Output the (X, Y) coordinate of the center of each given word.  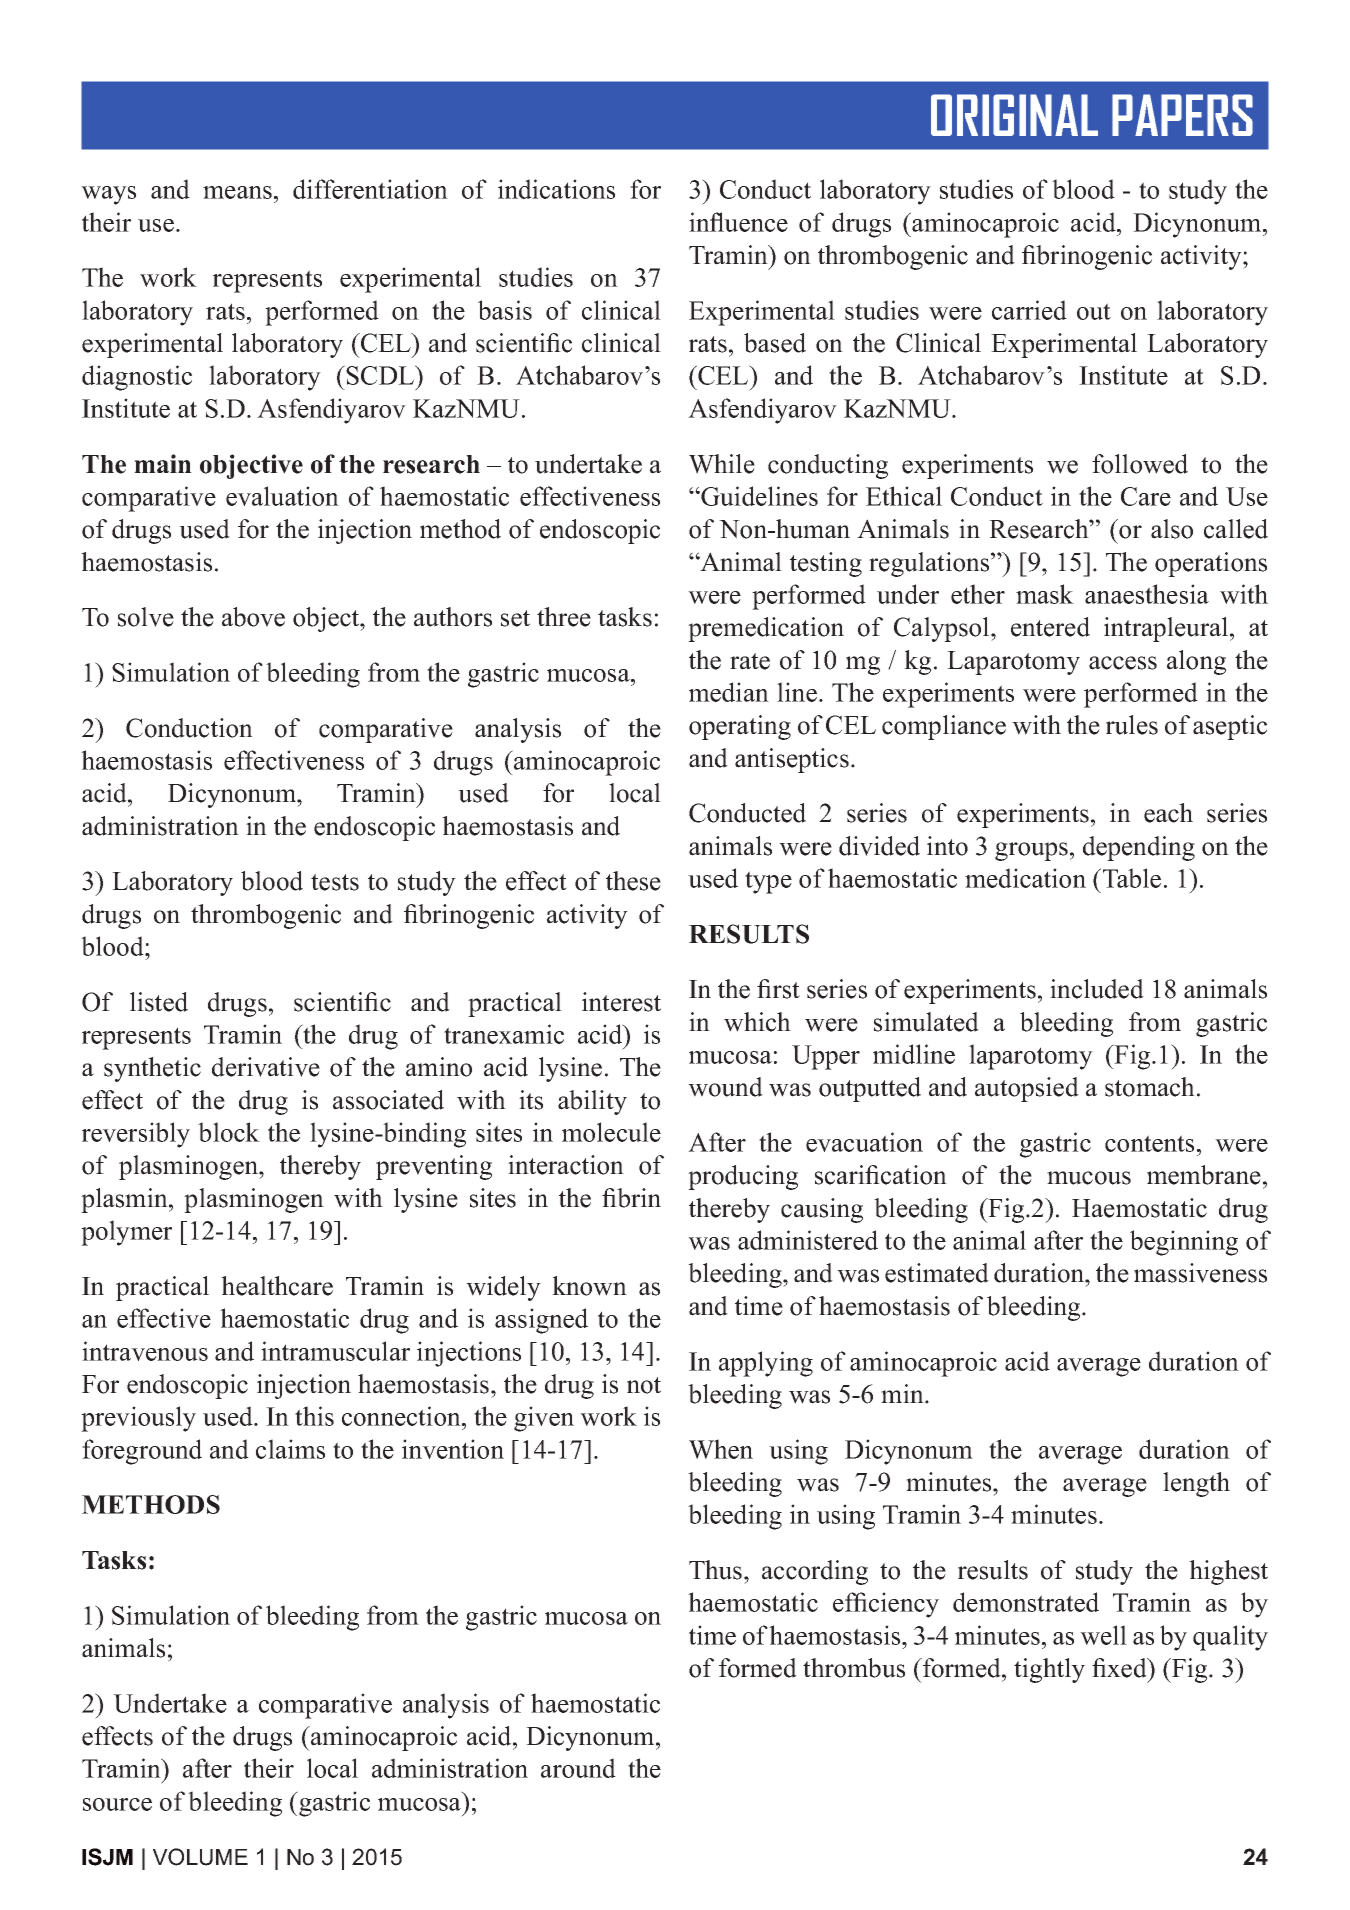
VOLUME (200, 1857)
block (229, 1132)
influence (738, 222)
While (722, 464)
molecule (611, 1132)
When (721, 1449)
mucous (1089, 1178)
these (633, 881)
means (237, 192)
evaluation (282, 496)
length (1196, 1484)
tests (335, 882)
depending (1139, 848)
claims (290, 1449)
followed (1140, 464)
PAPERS (1182, 115)
